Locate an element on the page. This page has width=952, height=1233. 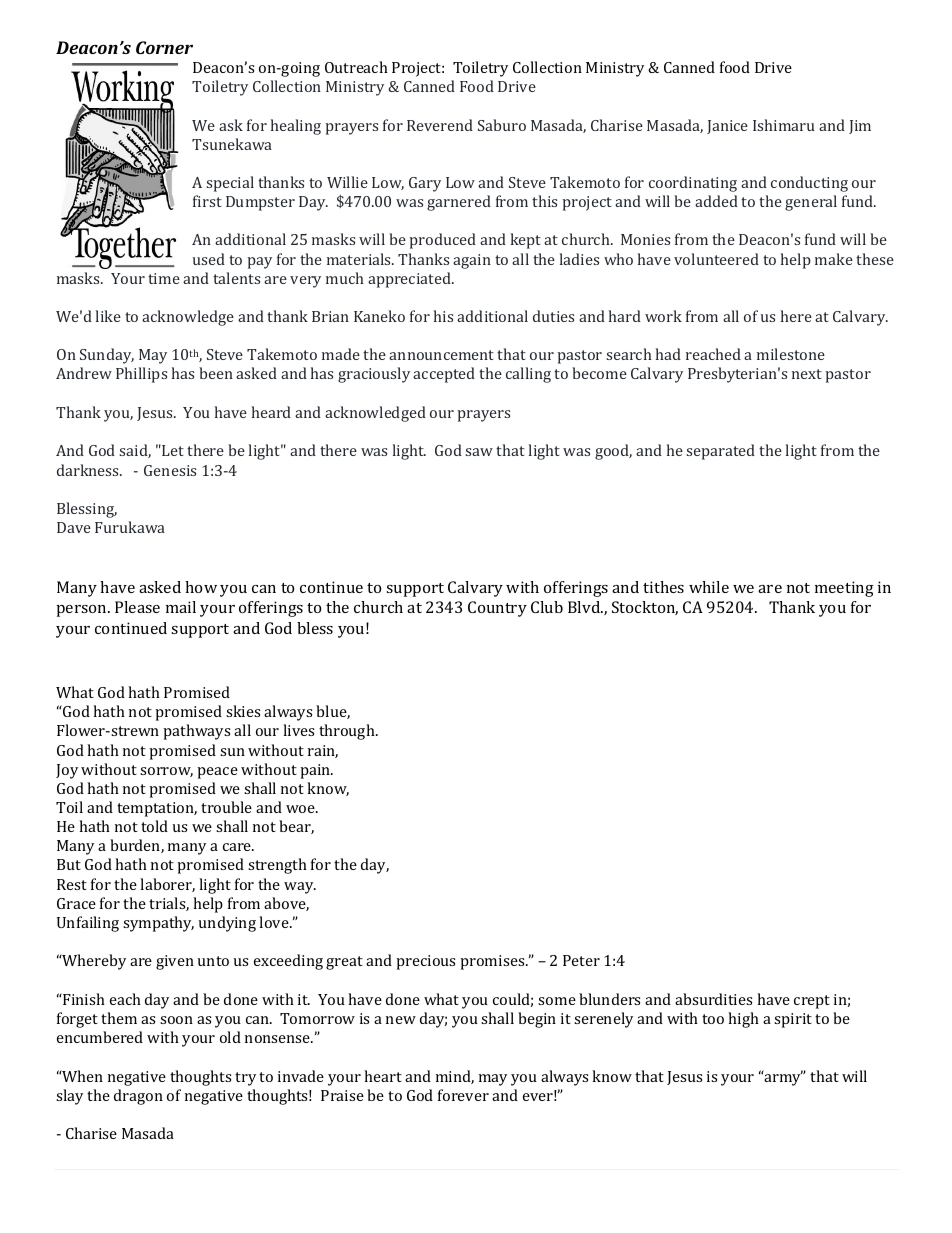
heart is located at coordinates (383, 1076).
